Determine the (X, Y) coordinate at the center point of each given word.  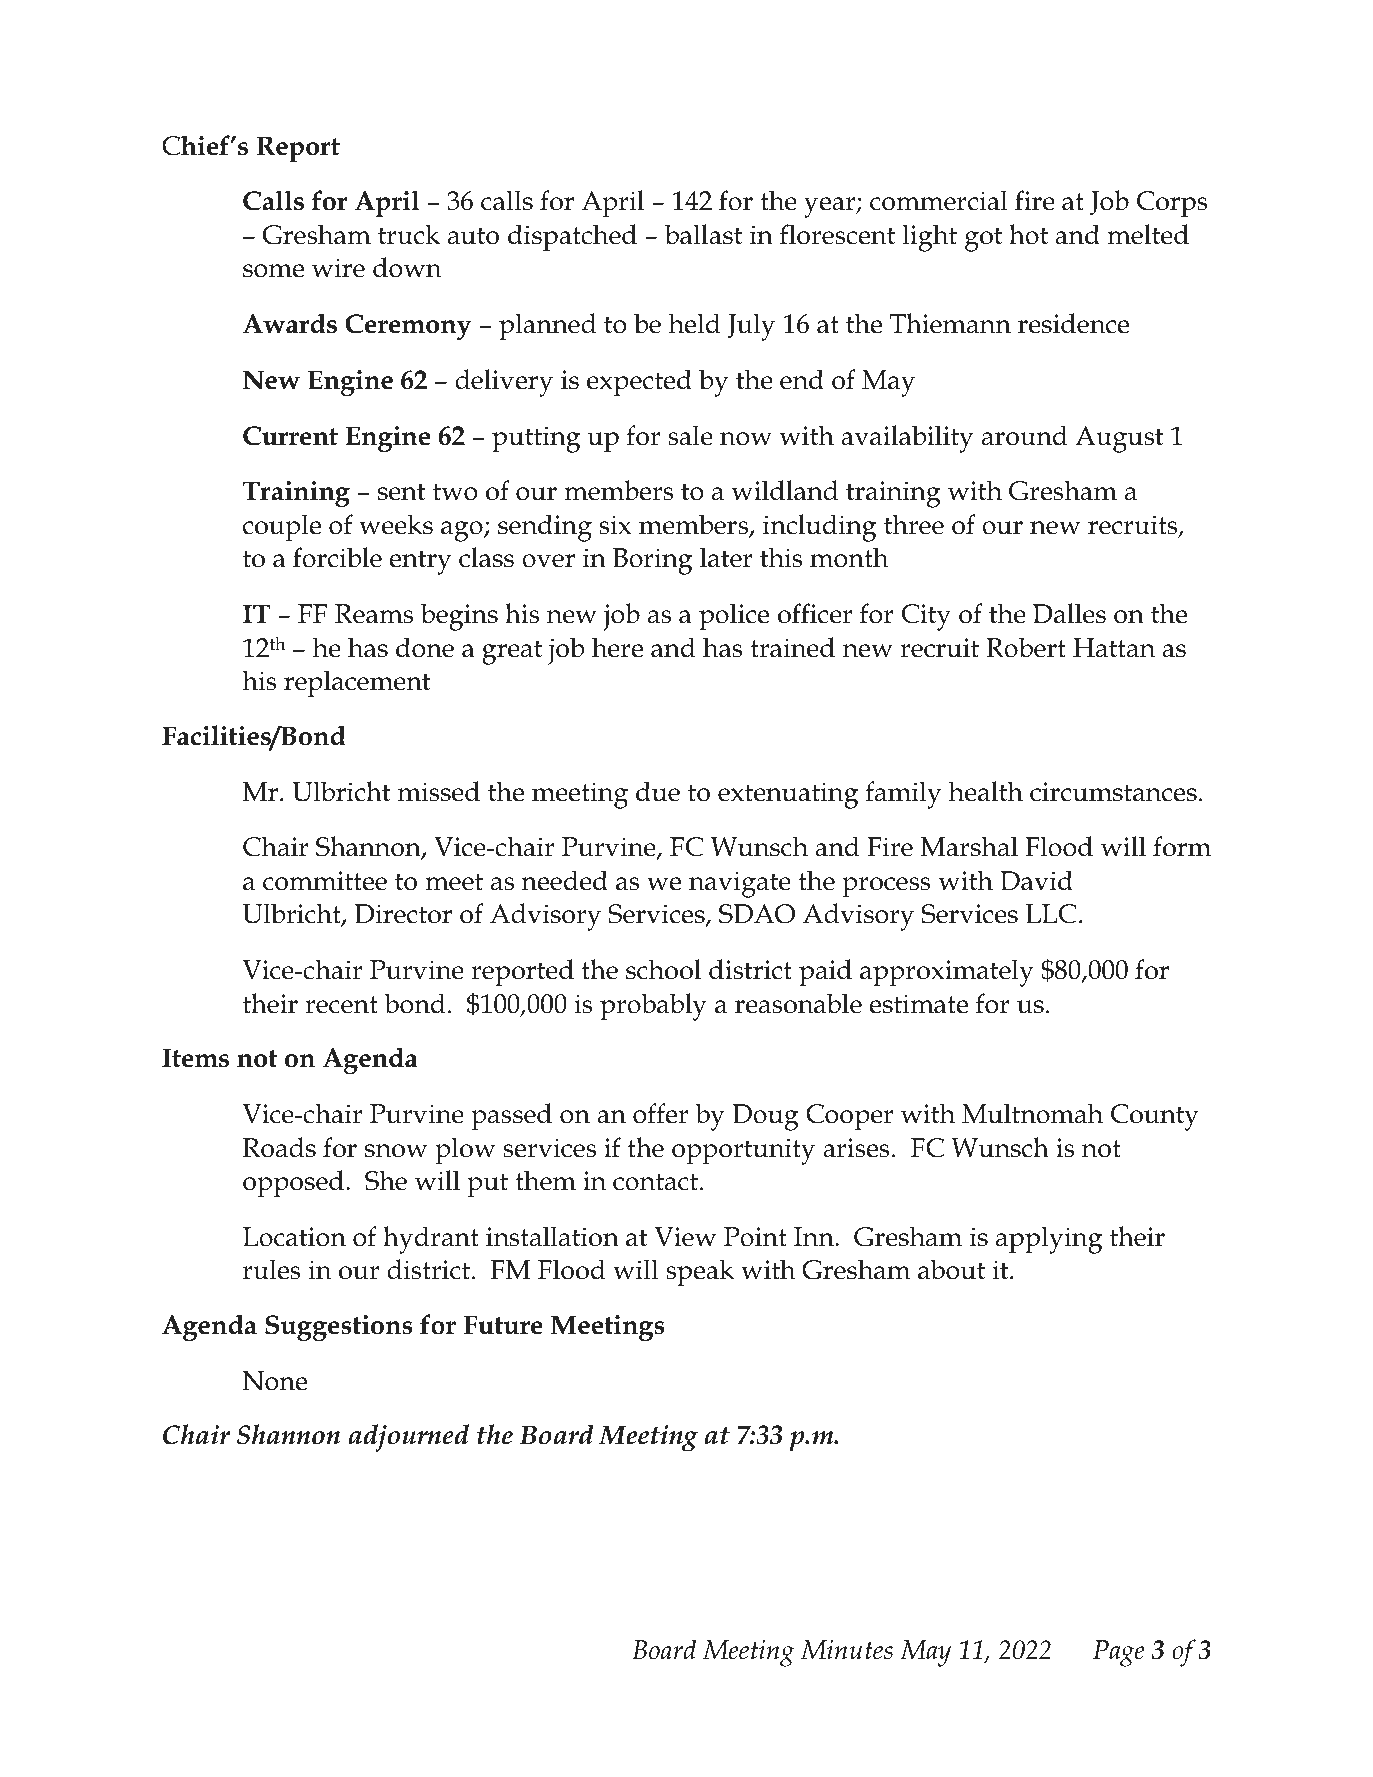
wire (338, 268)
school (663, 969)
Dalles (1069, 613)
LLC (1050, 914)
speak (700, 1273)
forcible (337, 557)
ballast (703, 234)
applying (1049, 1240)
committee (325, 881)
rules (271, 1269)
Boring (652, 561)
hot (1028, 234)
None (275, 1381)
